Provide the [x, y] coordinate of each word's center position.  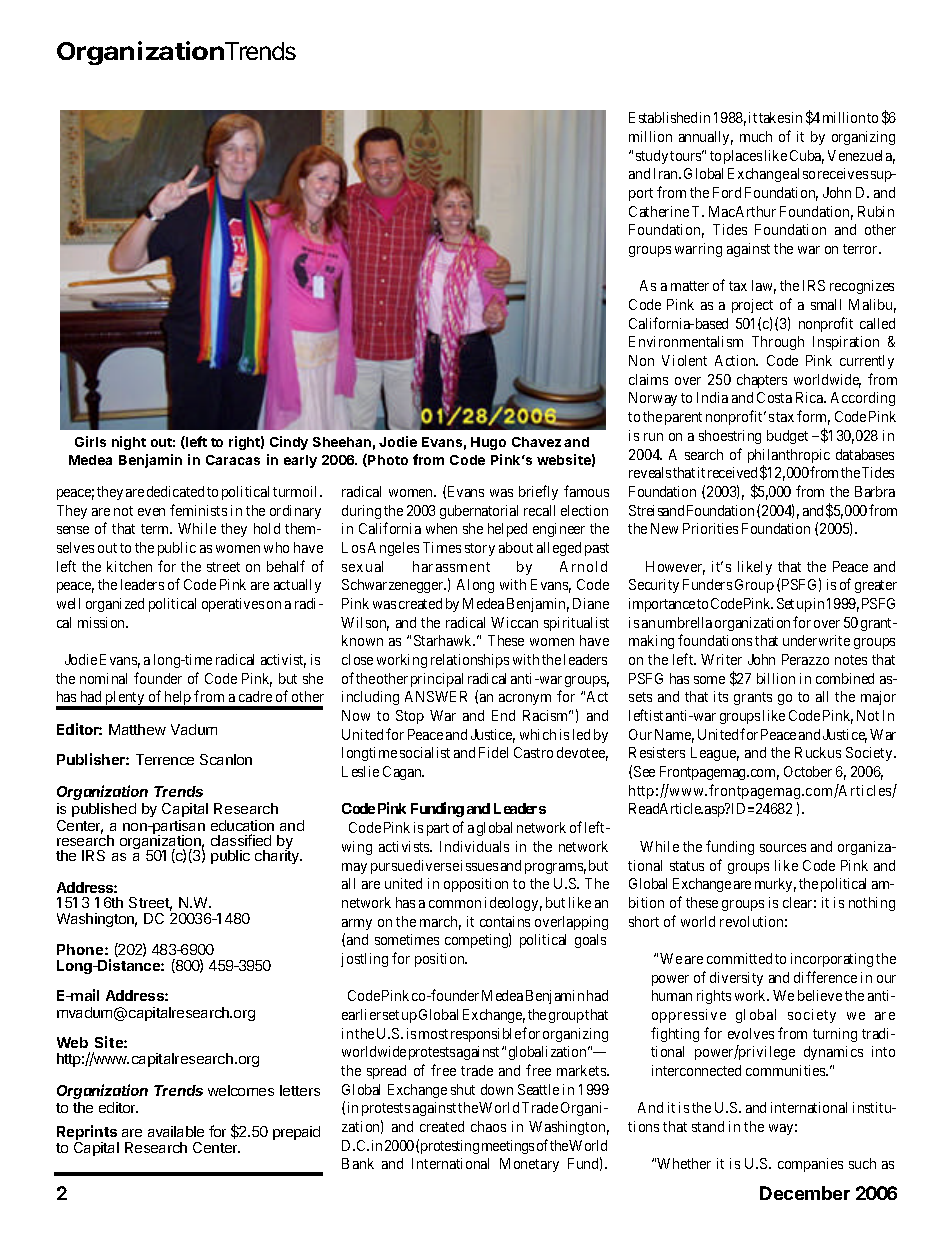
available [176, 1131]
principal [437, 680]
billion [776, 678]
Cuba [807, 157]
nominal [103, 678]
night [129, 443]
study [652, 157]
